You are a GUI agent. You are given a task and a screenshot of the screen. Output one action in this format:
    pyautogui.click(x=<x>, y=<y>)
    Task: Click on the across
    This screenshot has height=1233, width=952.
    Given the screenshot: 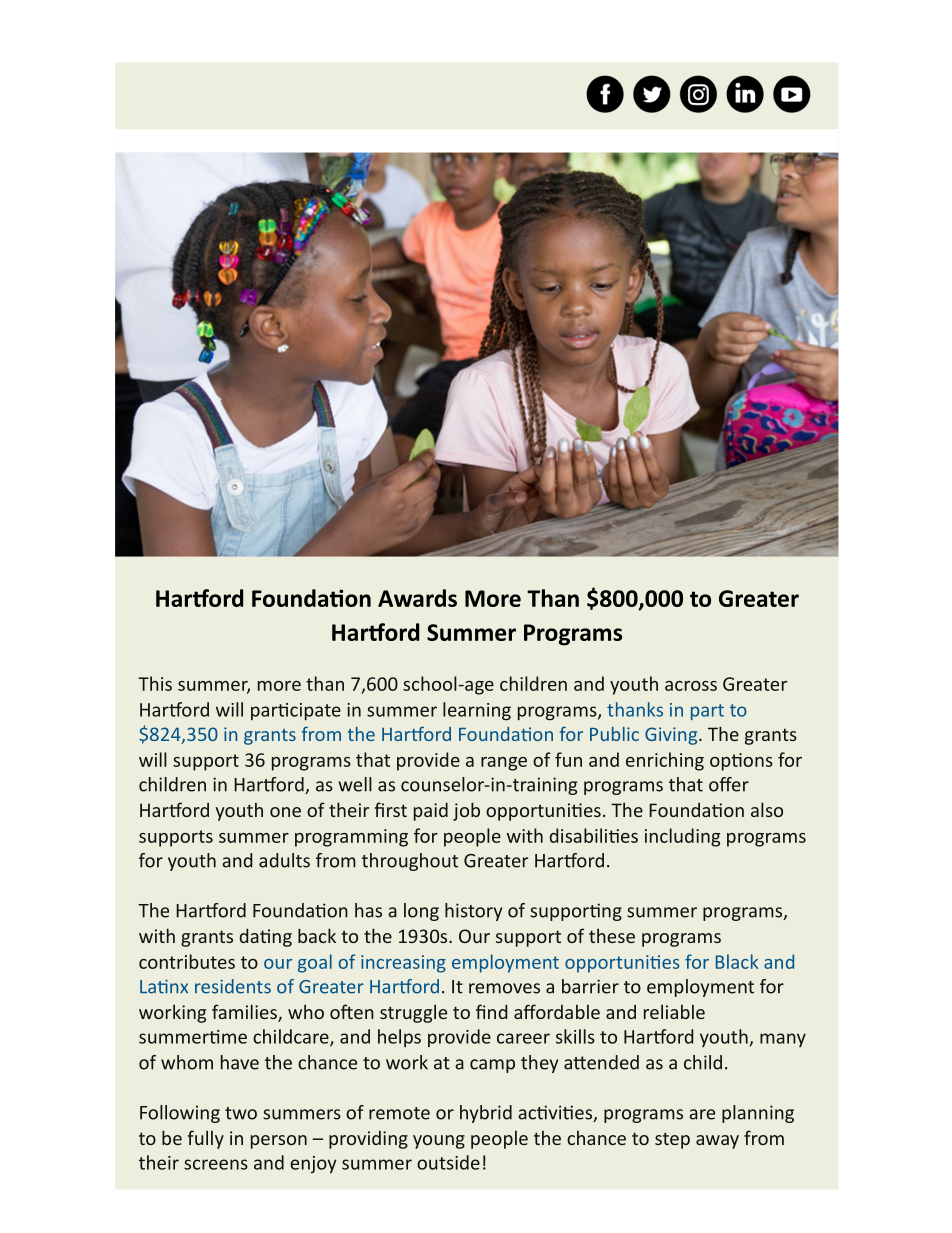 What is the action you would take?
    pyautogui.click(x=691, y=686)
